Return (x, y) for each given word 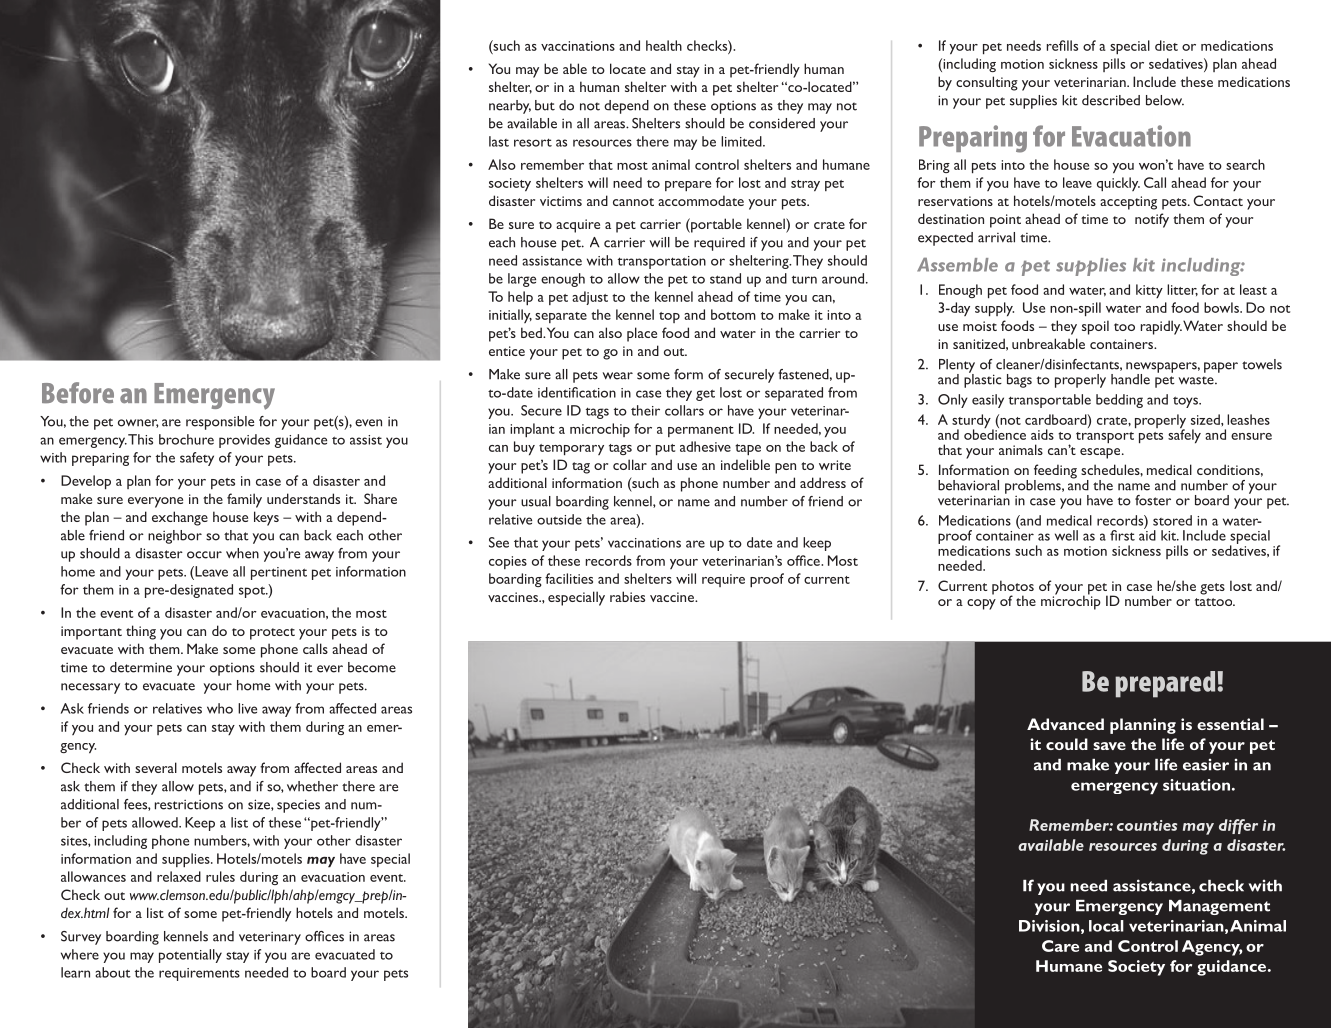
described (1111, 100)
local (1106, 926)
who (220, 708)
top (669, 317)
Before (78, 392)
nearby (510, 107)
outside (559, 519)
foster (1153, 500)
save (1109, 746)
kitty (1149, 291)
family (244, 500)
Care (1060, 946)
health (664, 45)
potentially (190, 956)
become (372, 667)
